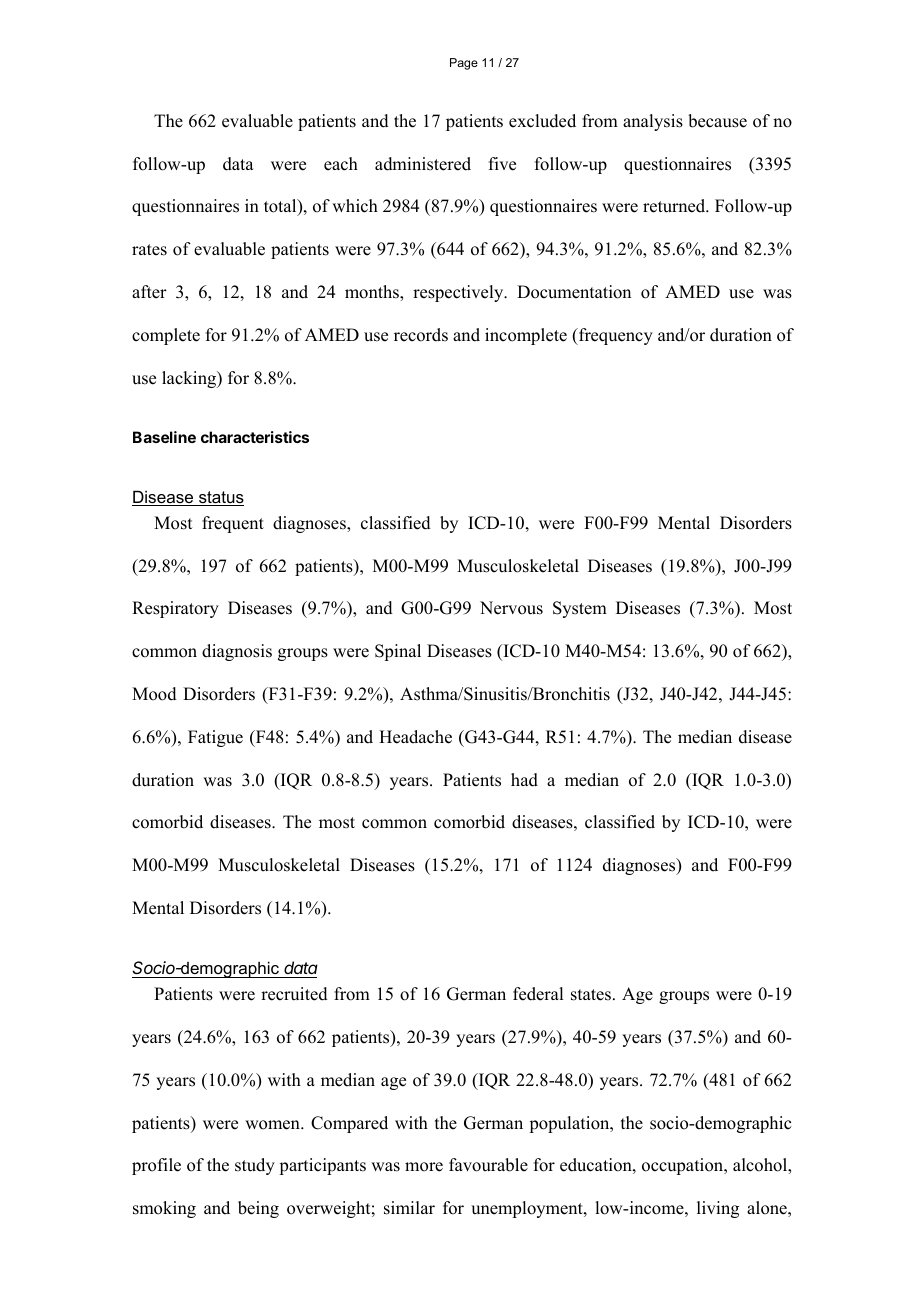  I want to click on records, so click(421, 335).
